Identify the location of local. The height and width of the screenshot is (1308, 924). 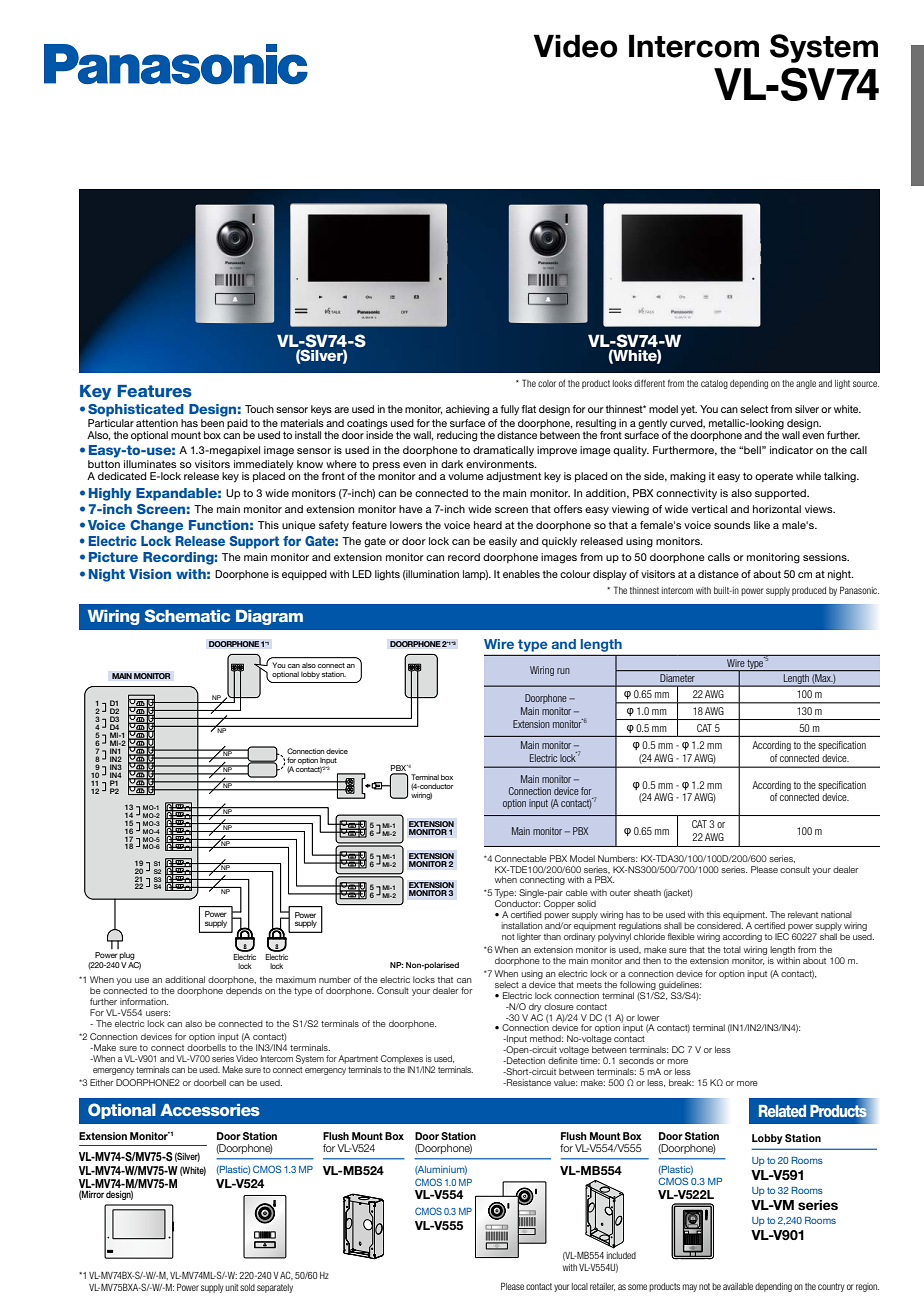
(580, 1286).
